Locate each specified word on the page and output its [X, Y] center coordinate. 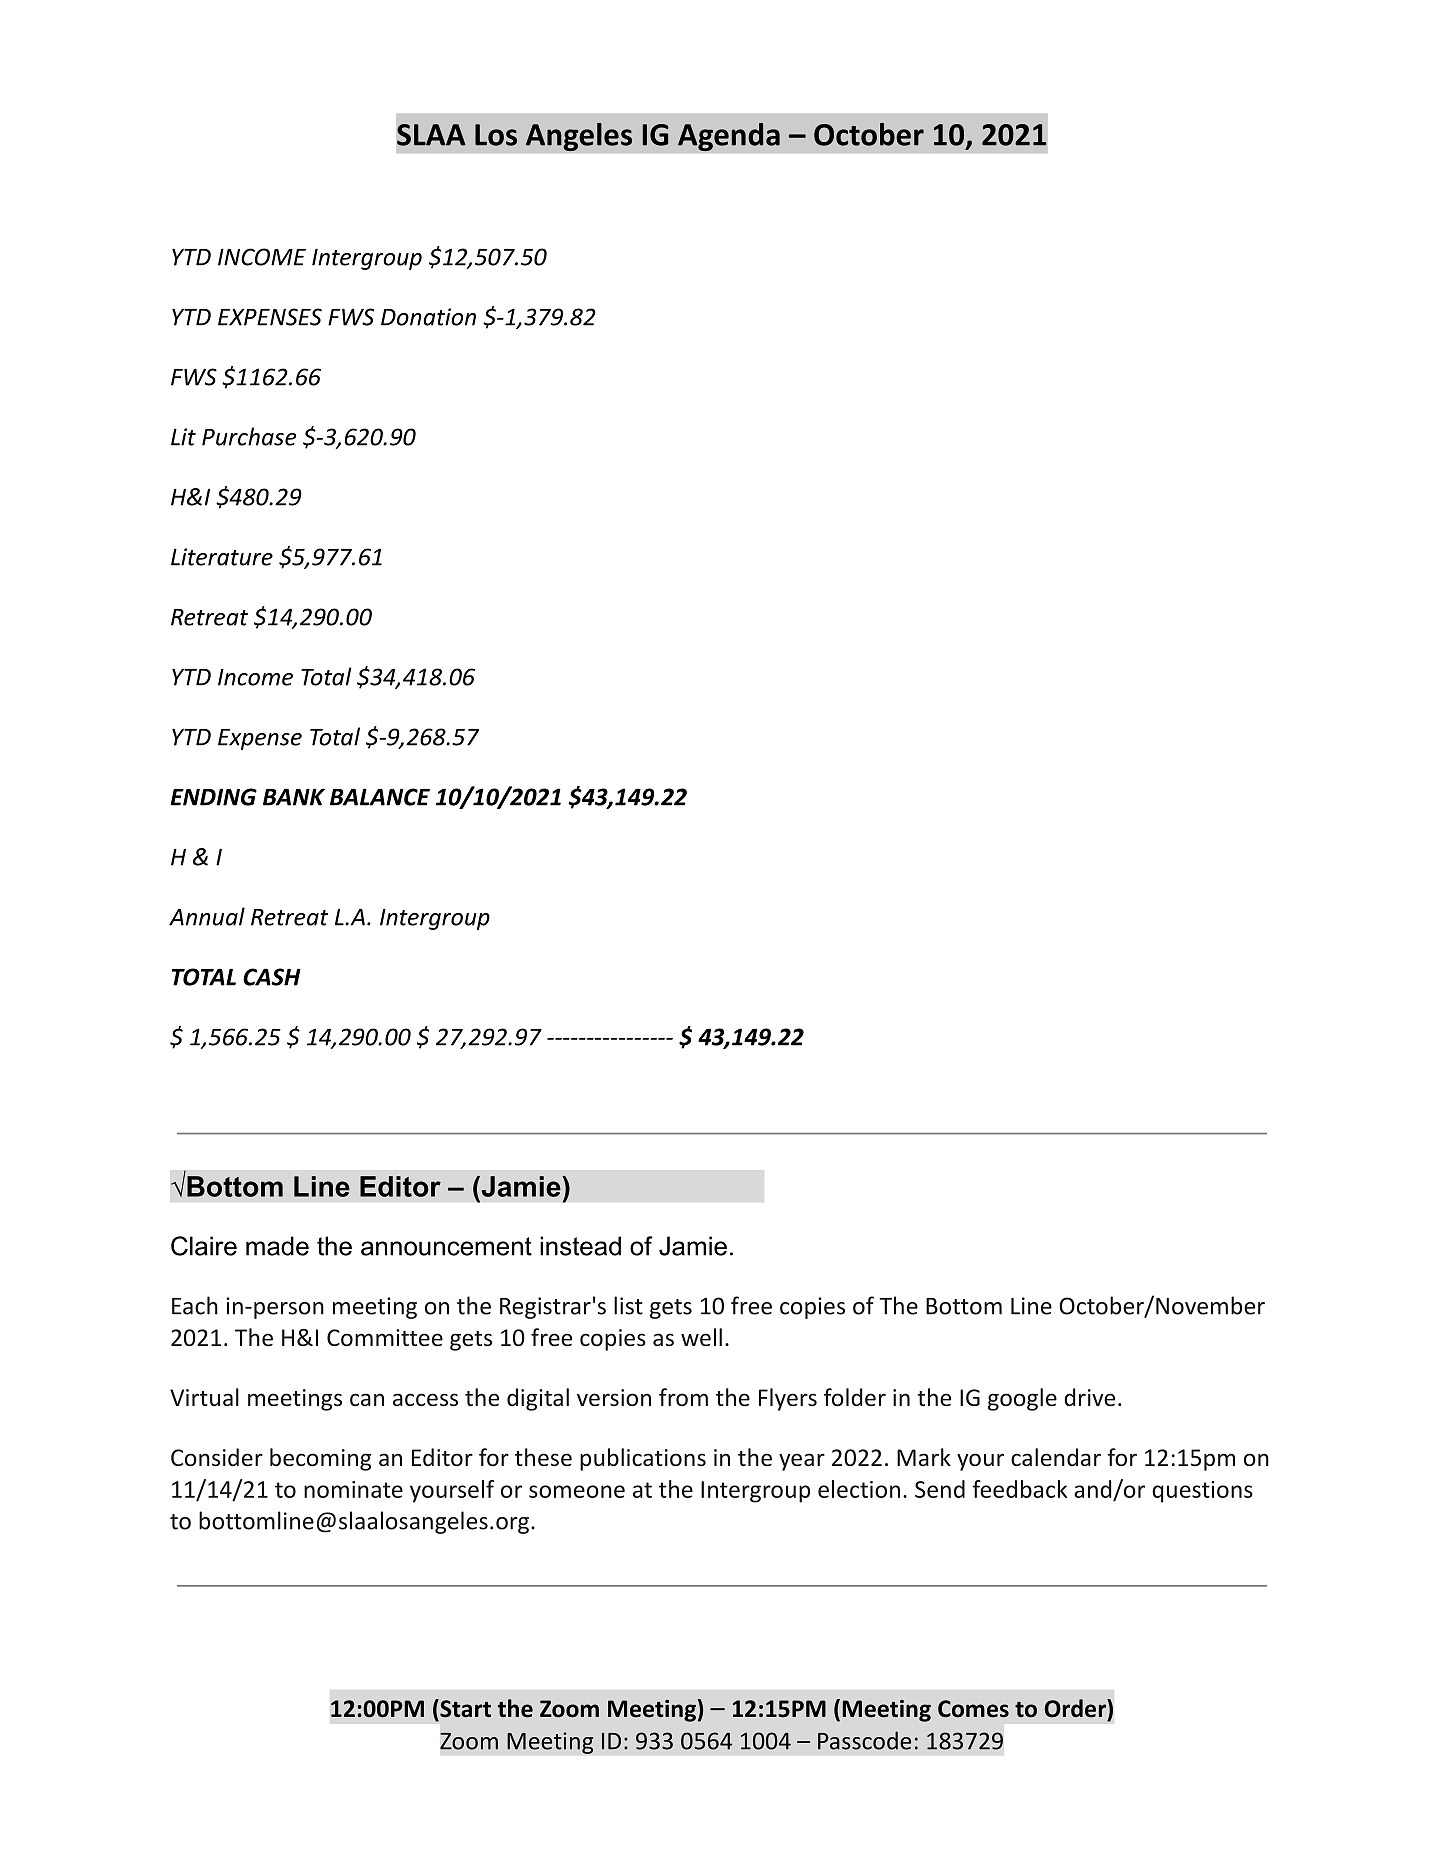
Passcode [864, 1740]
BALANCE [380, 797]
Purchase [249, 436]
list [628, 1305]
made [277, 1246]
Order [1076, 1708]
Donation [428, 317]
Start [464, 1708]
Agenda [729, 137]
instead [580, 1246]
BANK [294, 797]
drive [1089, 1397]
